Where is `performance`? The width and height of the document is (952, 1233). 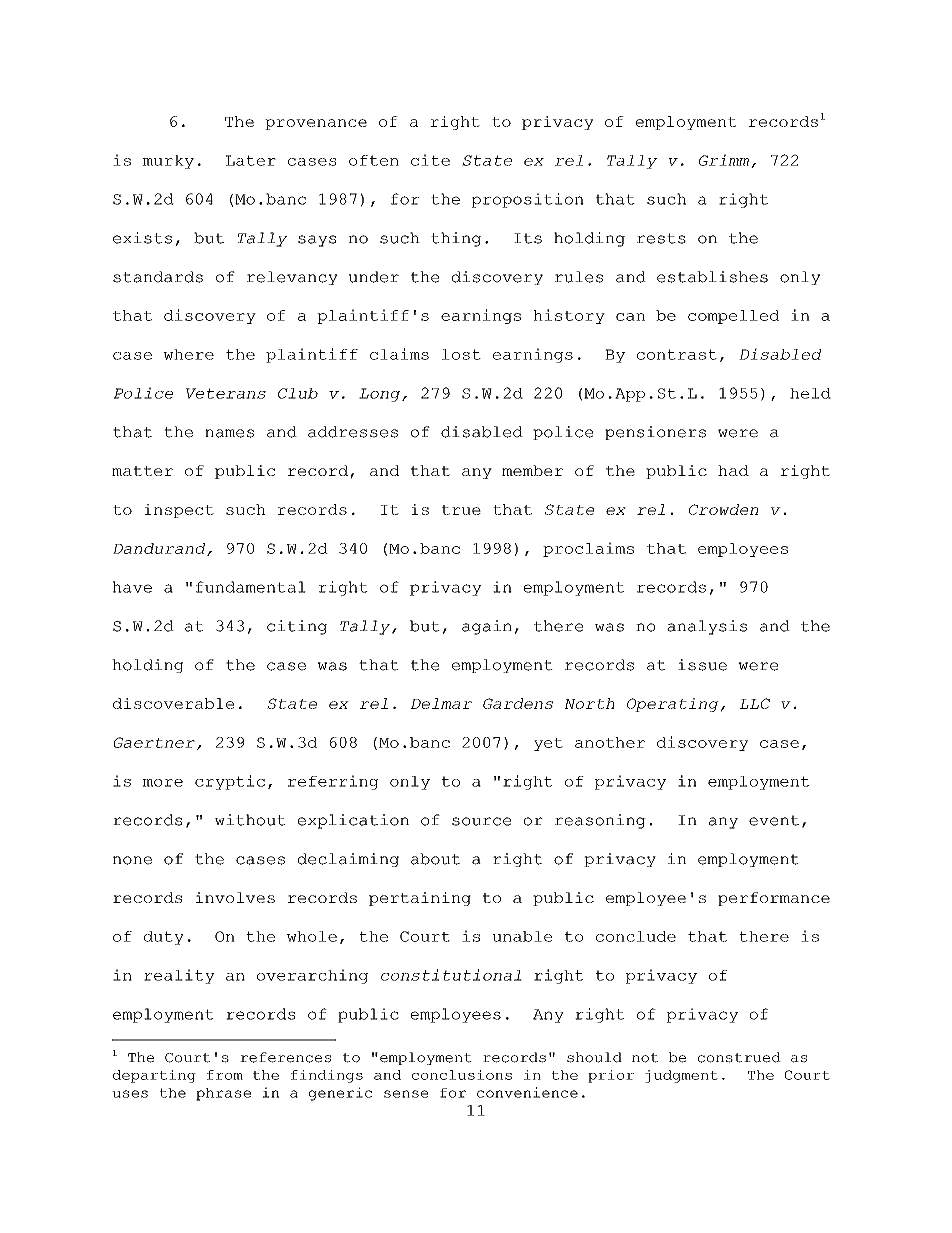
performance is located at coordinates (774, 899).
